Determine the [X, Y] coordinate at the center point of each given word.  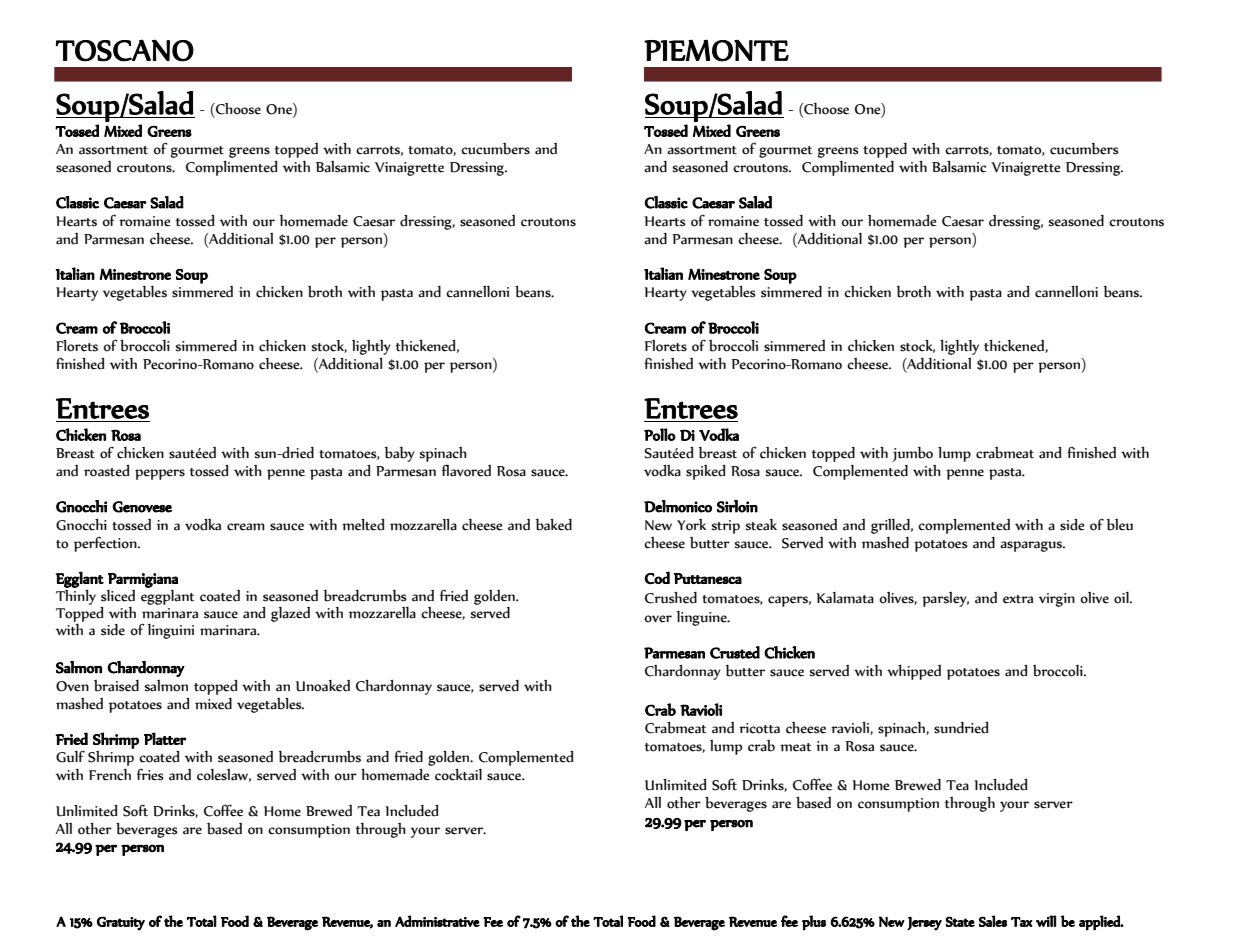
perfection [106, 544]
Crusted [735, 652]
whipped [914, 672]
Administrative [437, 921]
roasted [106, 471]
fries [150, 774]
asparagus [1032, 546]
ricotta [759, 728]
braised [116, 686]
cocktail [458, 774]
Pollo [660, 434]
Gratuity [121, 923]
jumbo [912, 454]
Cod [657, 577]
